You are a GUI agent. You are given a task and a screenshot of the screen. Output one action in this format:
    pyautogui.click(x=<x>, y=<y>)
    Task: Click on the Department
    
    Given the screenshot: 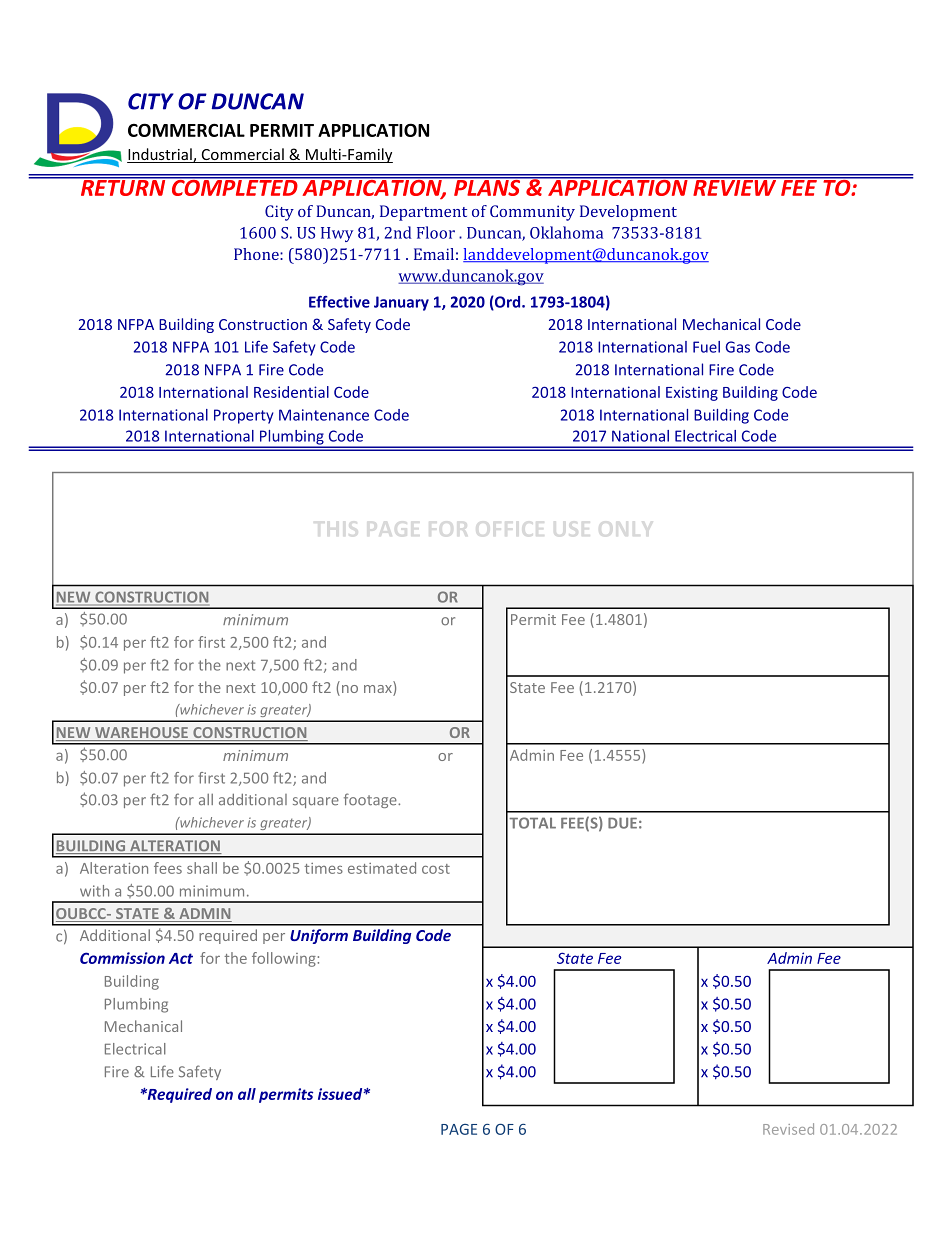 What is the action you would take?
    pyautogui.click(x=423, y=213)
